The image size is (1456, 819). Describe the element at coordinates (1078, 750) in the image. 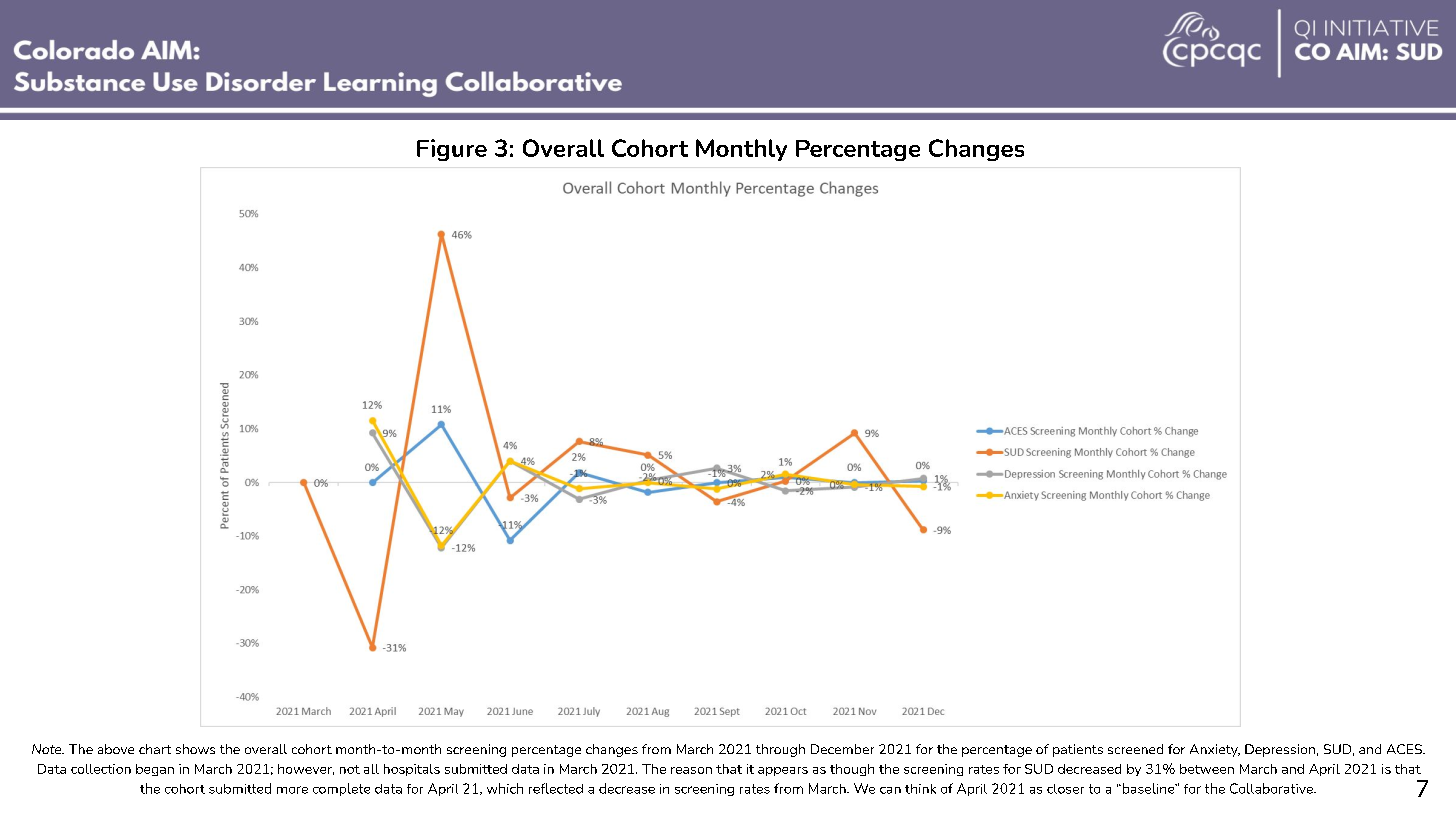

I see `patients` at that location.
